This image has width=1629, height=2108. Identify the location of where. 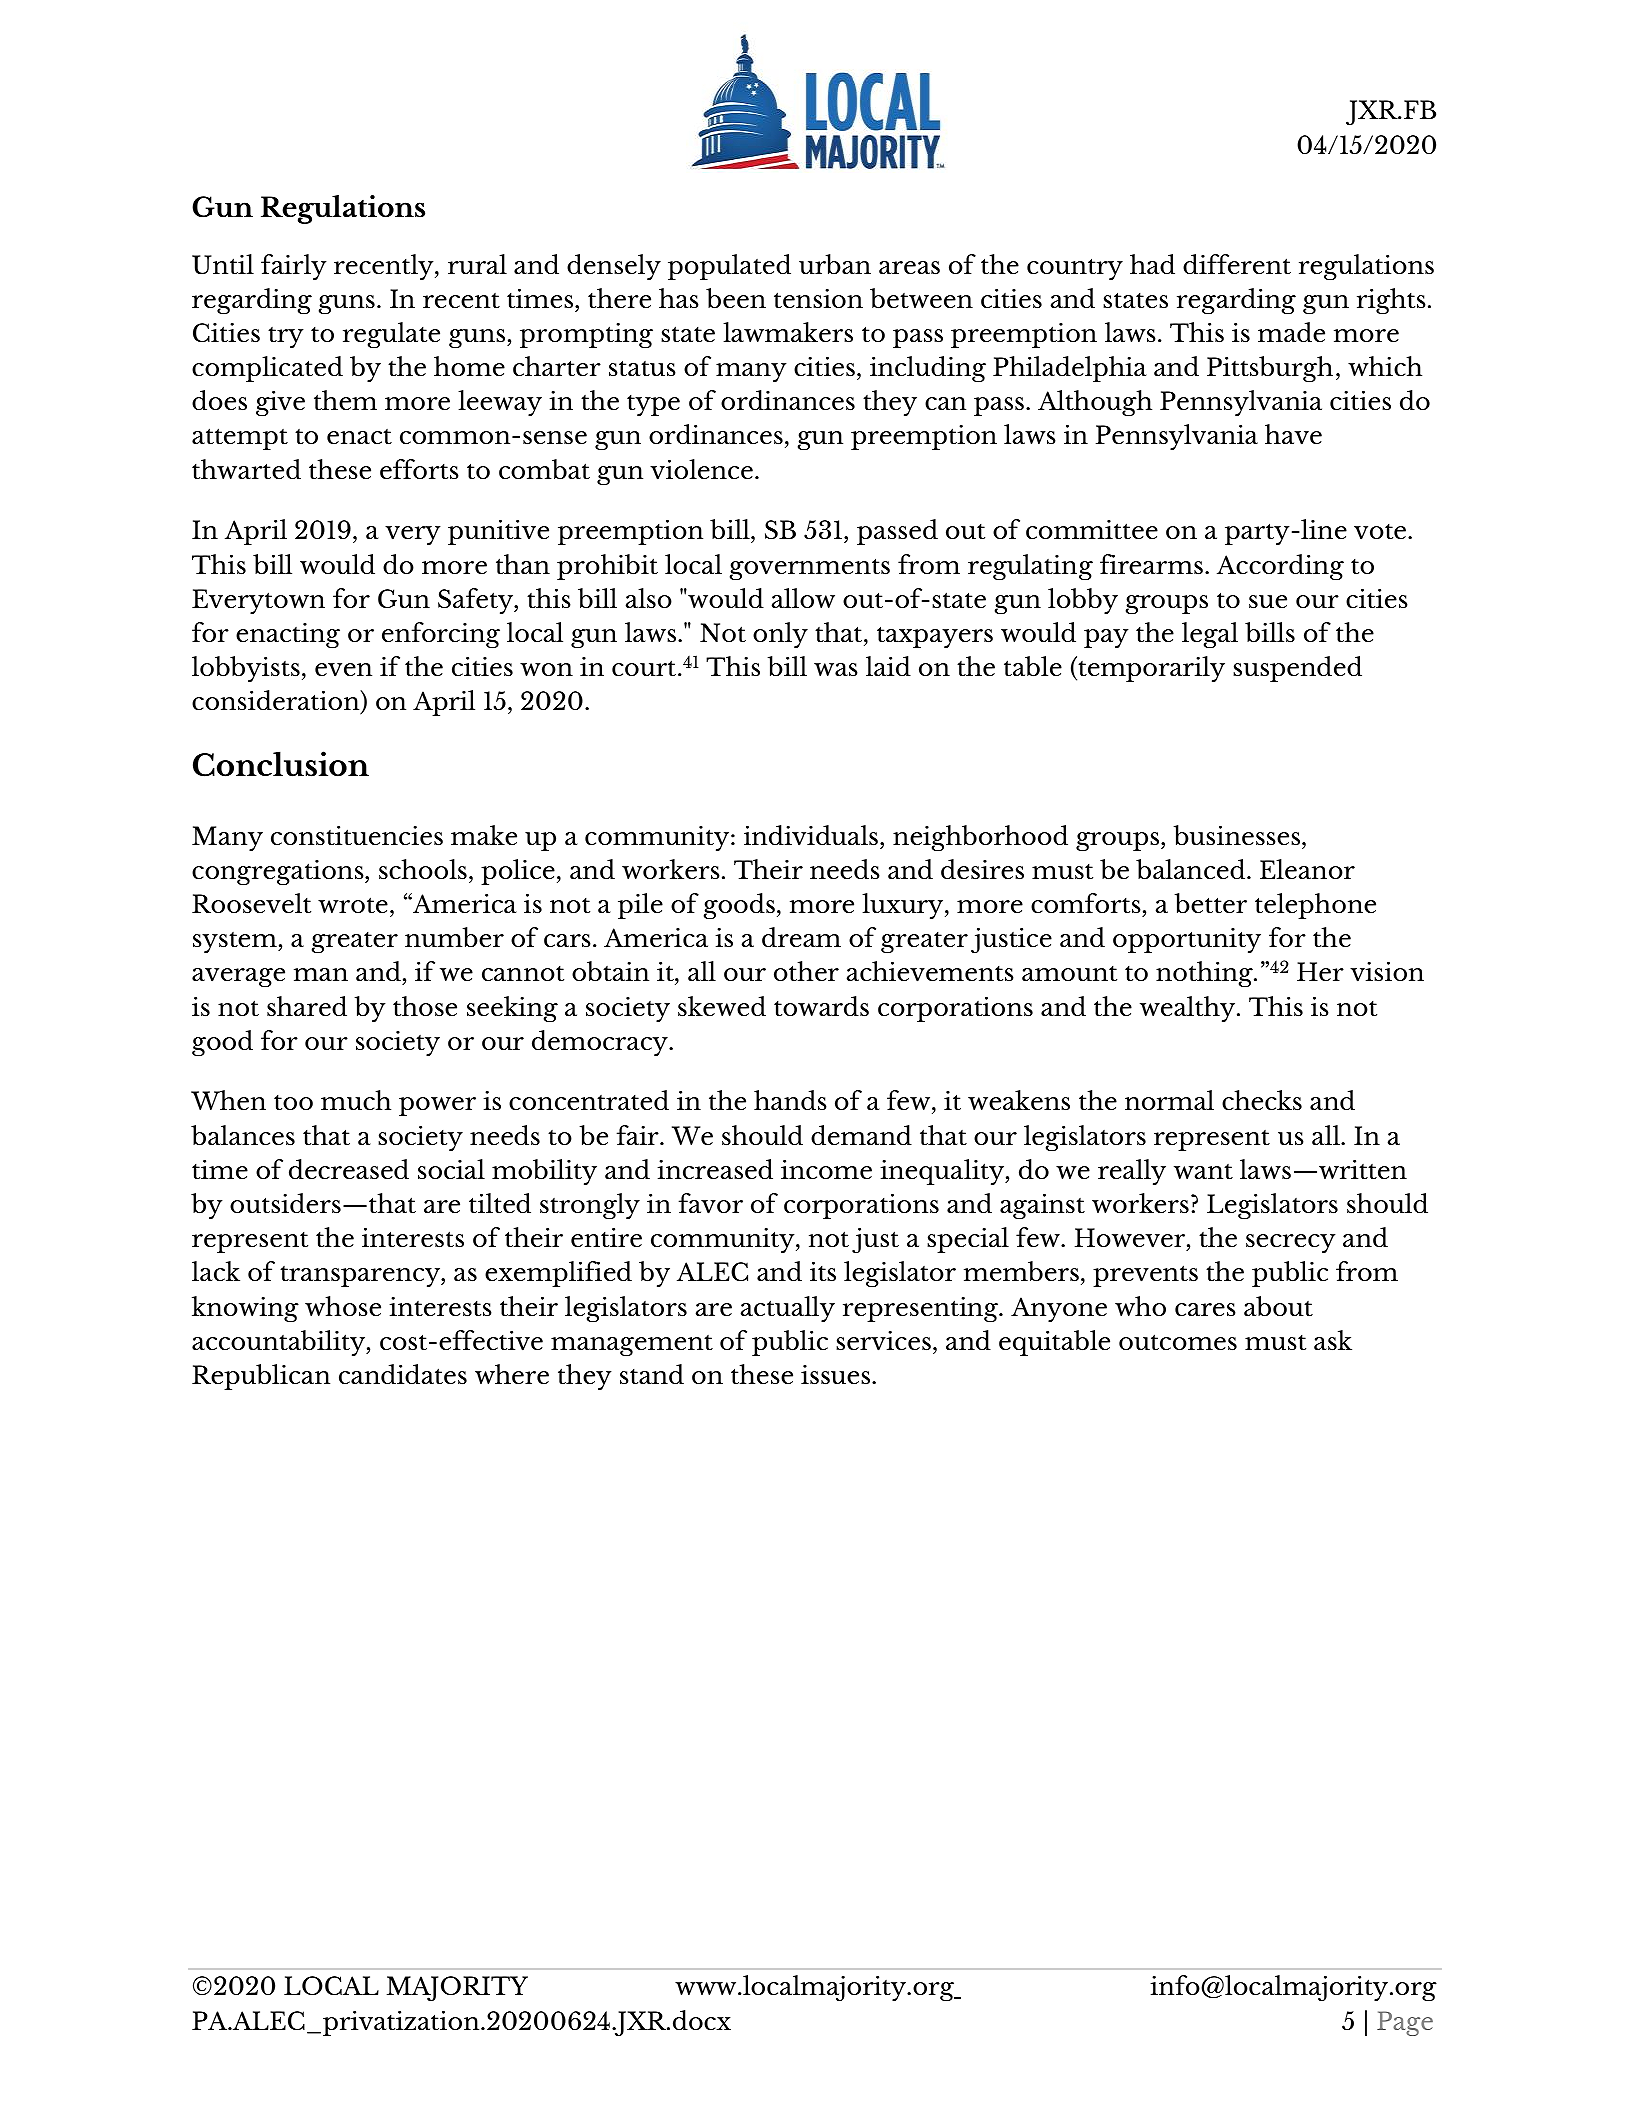
(512, 1374).
